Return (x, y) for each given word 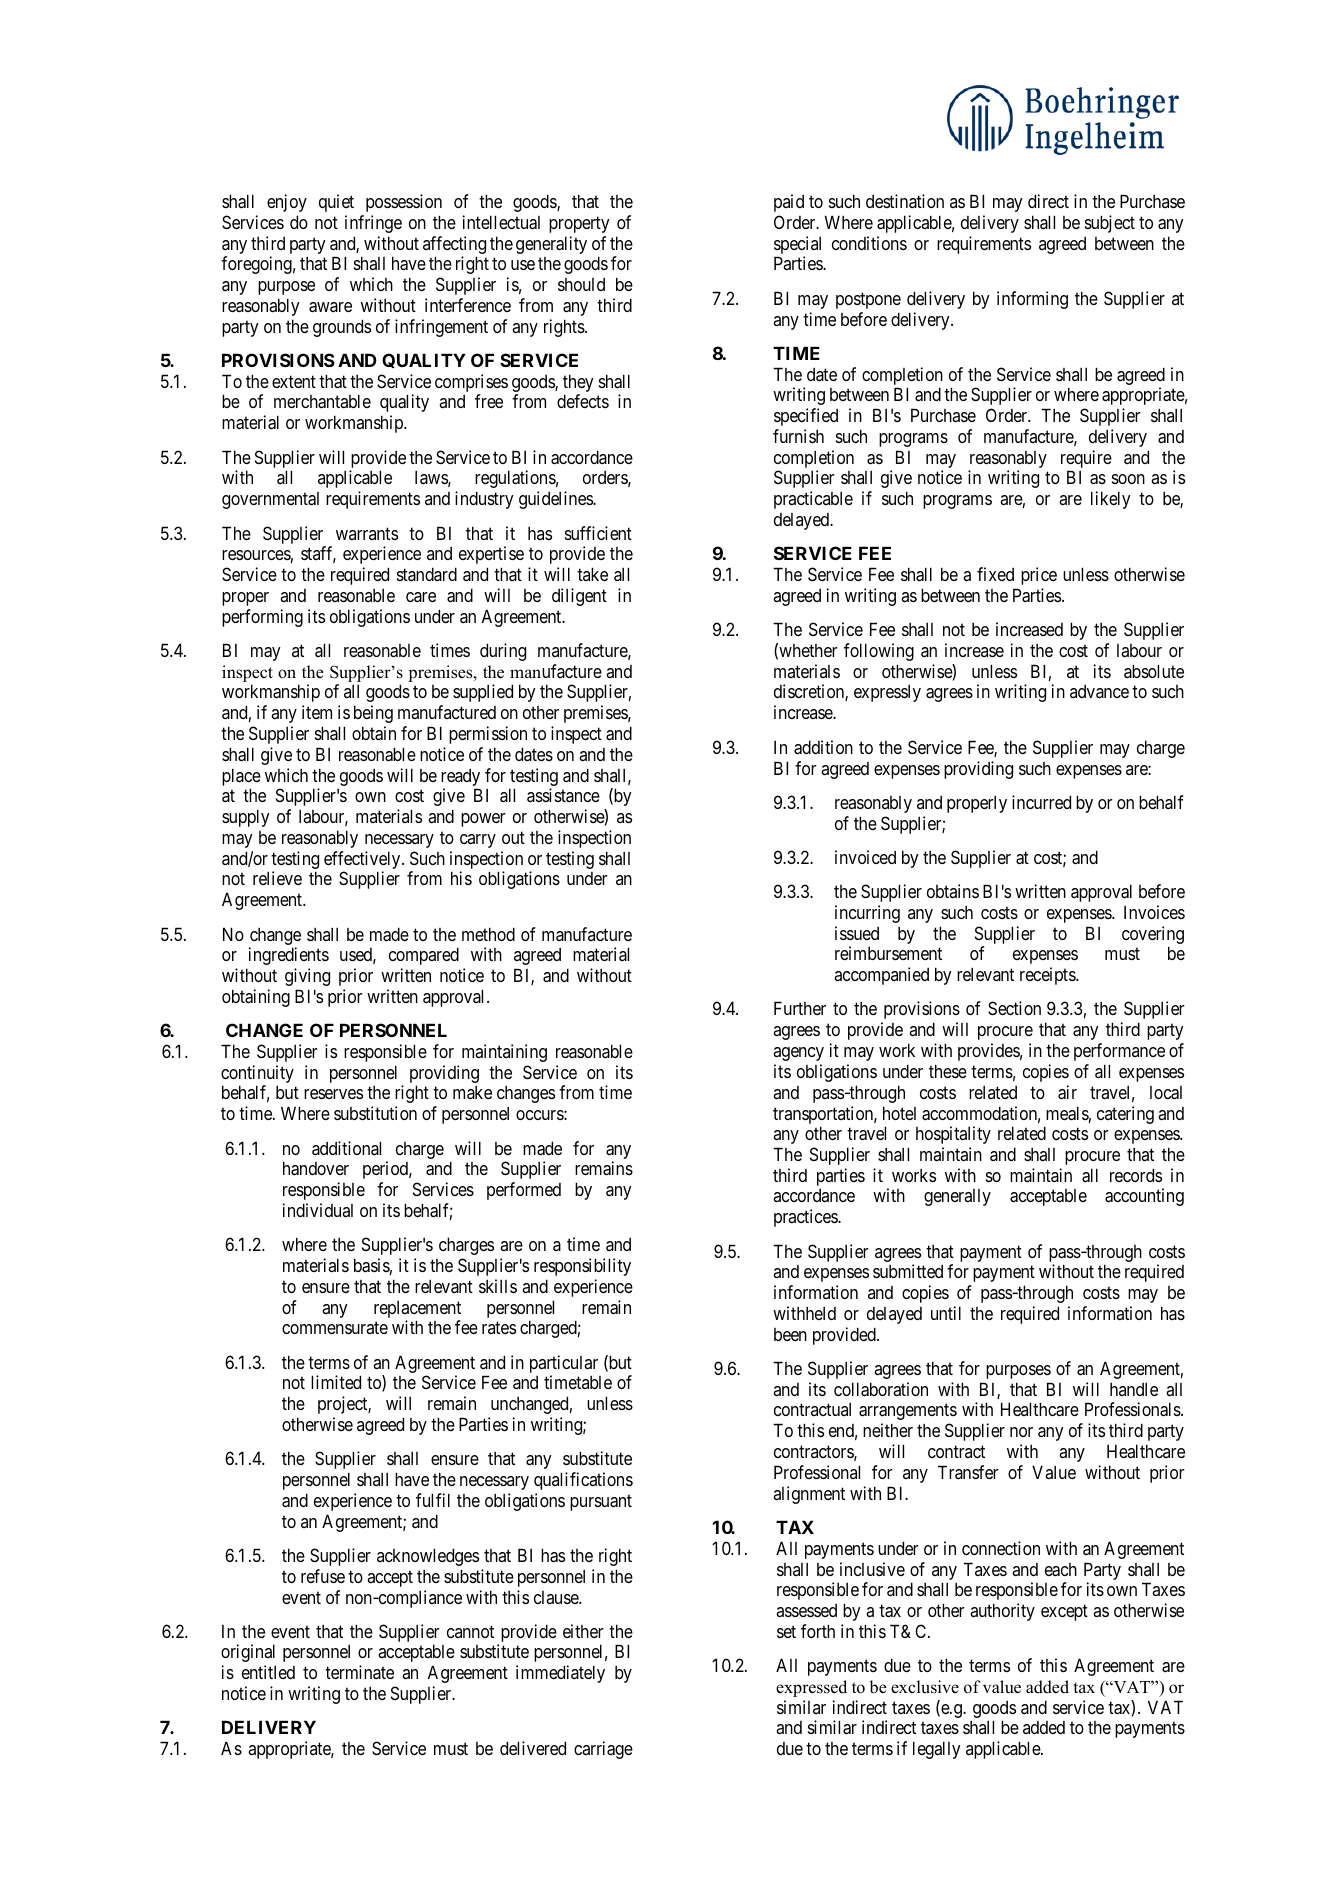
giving (307, 977)
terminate (359, 1672)
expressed (811, 1688)
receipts (1048, 976)
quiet (336, 203)
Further (800, 1008)
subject (1110, 224)
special (797, 246)
